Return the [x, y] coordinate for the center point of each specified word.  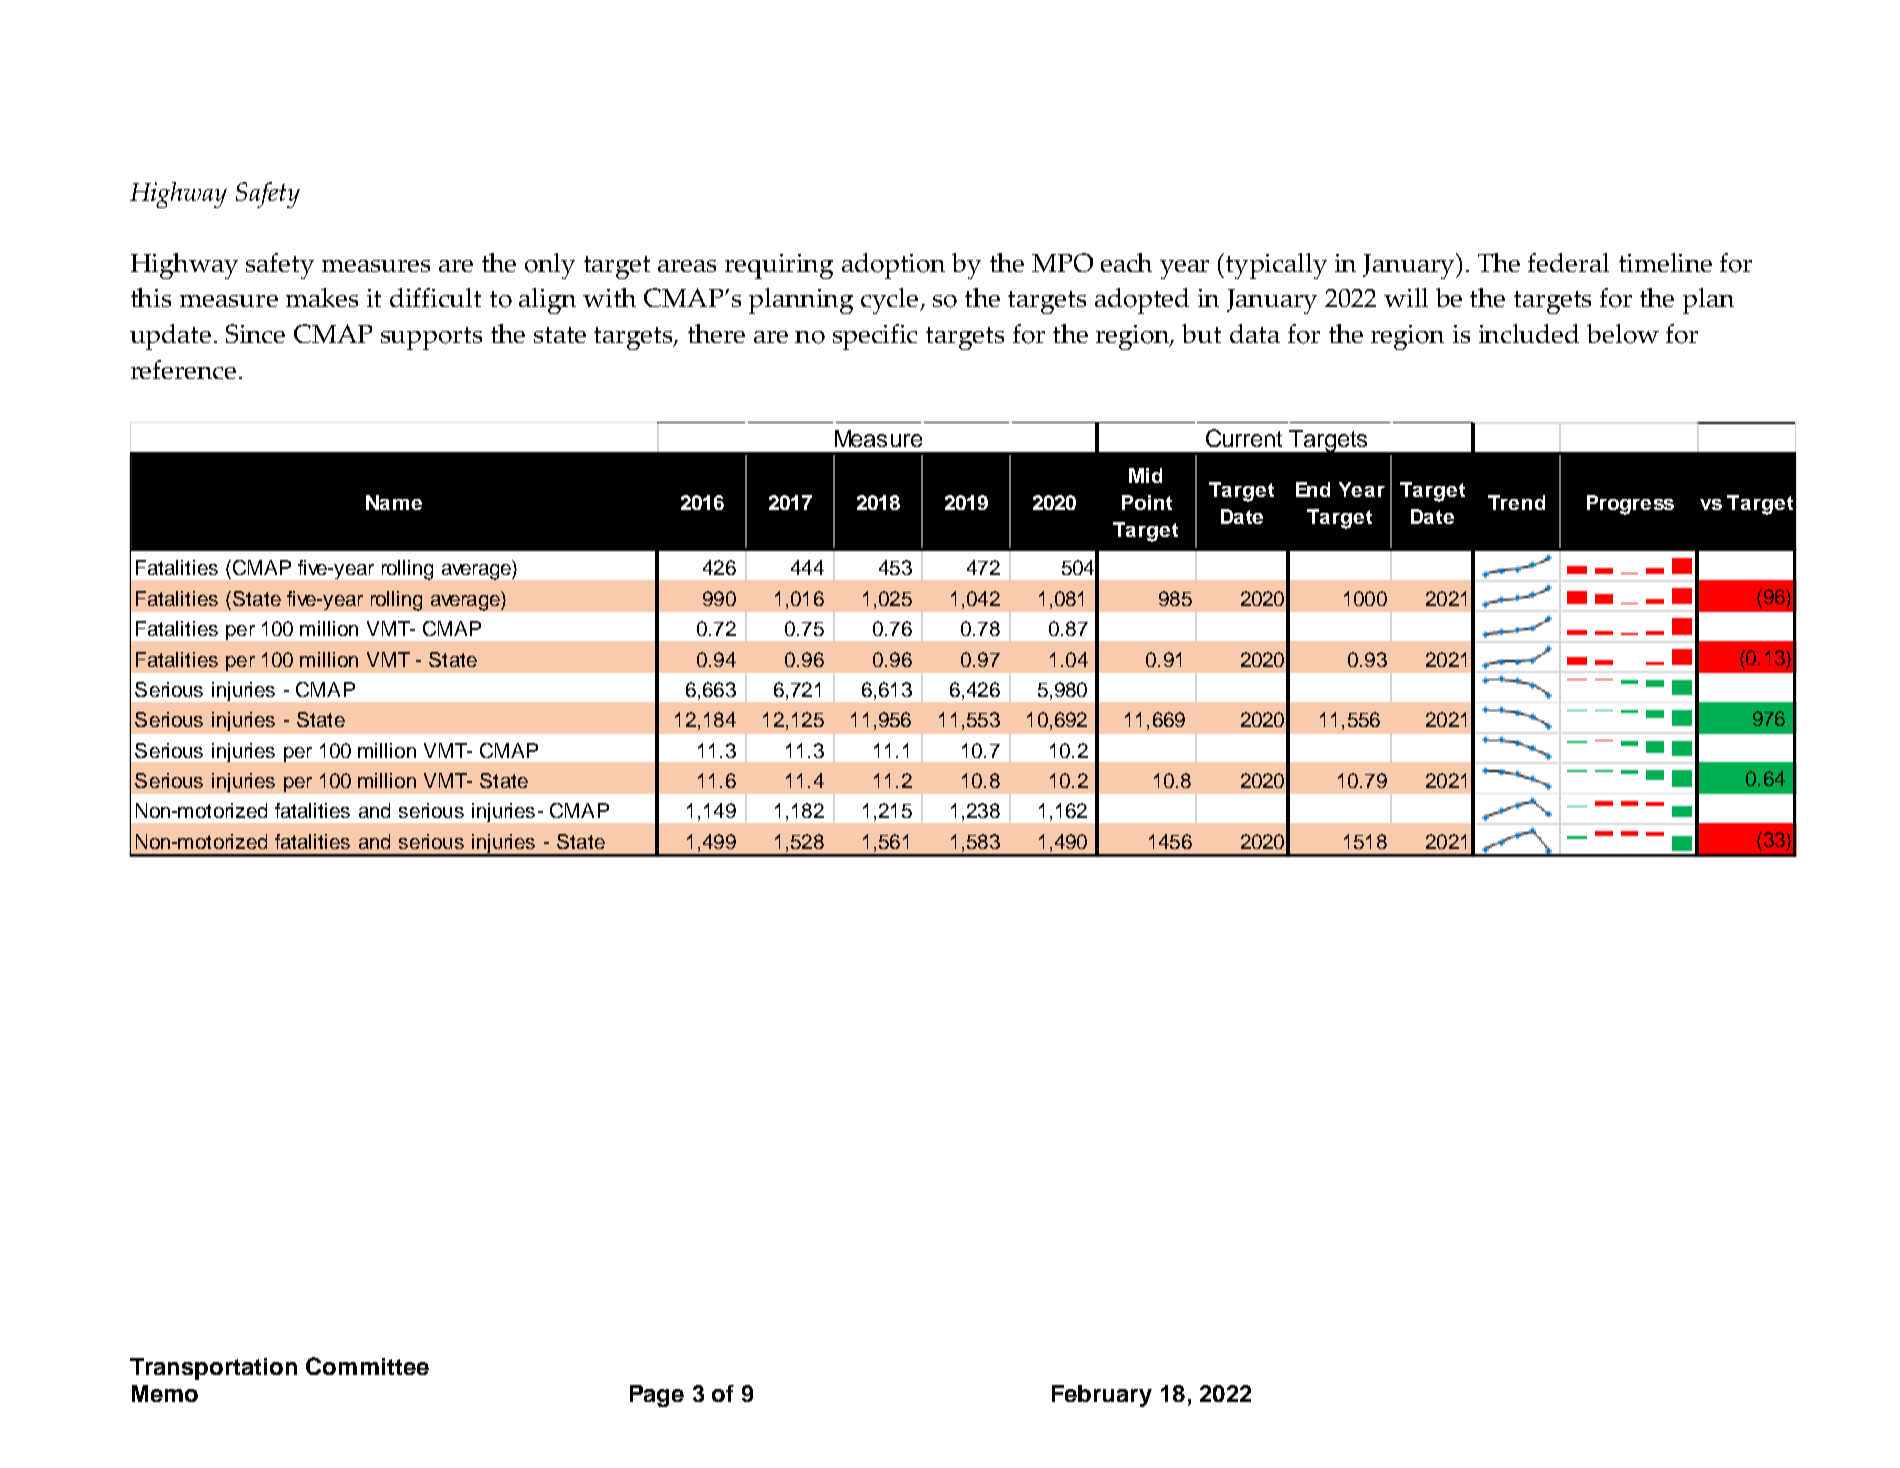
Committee [367, 1366]
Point [1147, 502]
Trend [1516, 502]
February [1102, 1396]
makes [322, 297]
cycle [891, 301]
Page [657, 1396]
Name [394, 502]
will [1406, 297]
